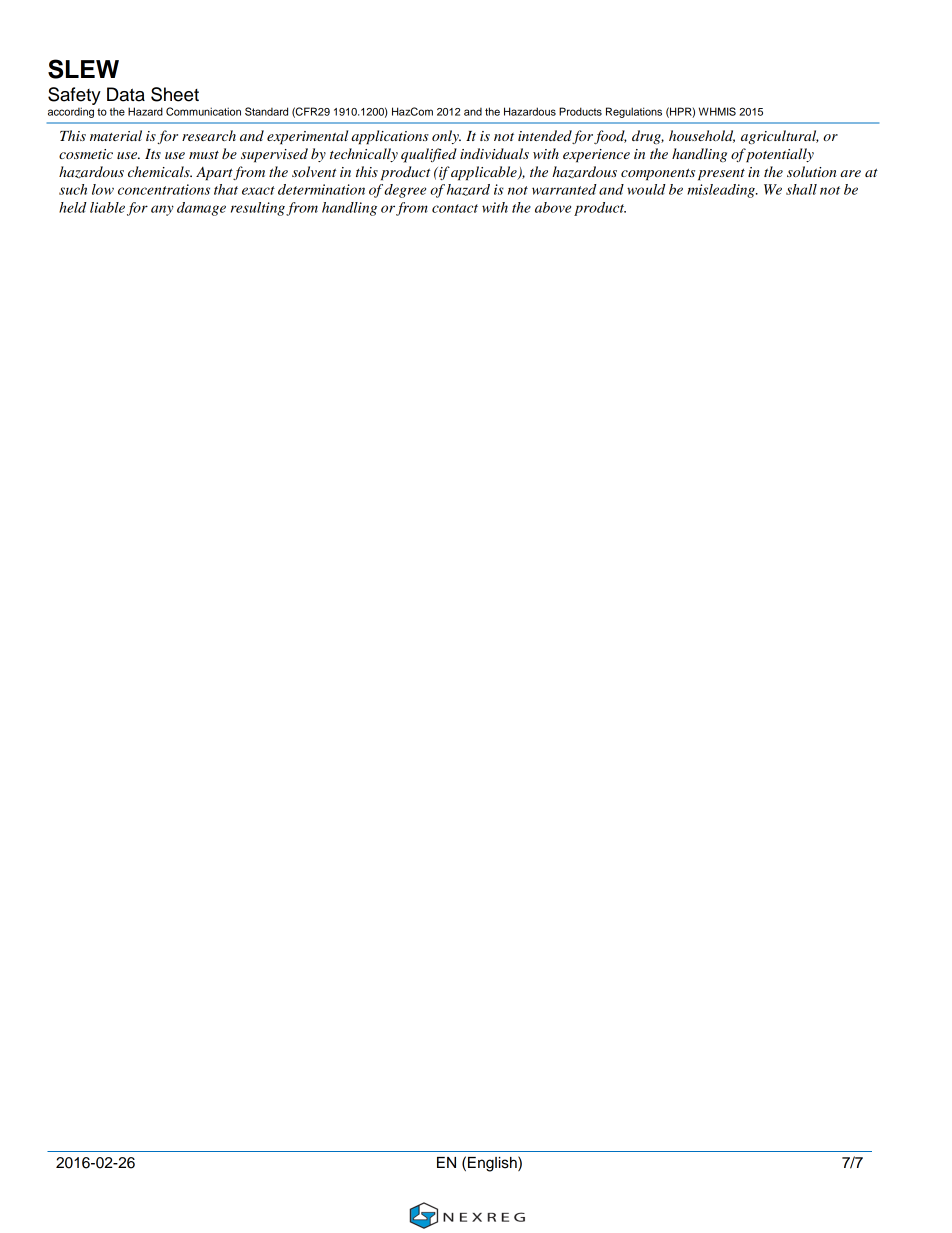  I want to click on potentially, so click(779, 155).
